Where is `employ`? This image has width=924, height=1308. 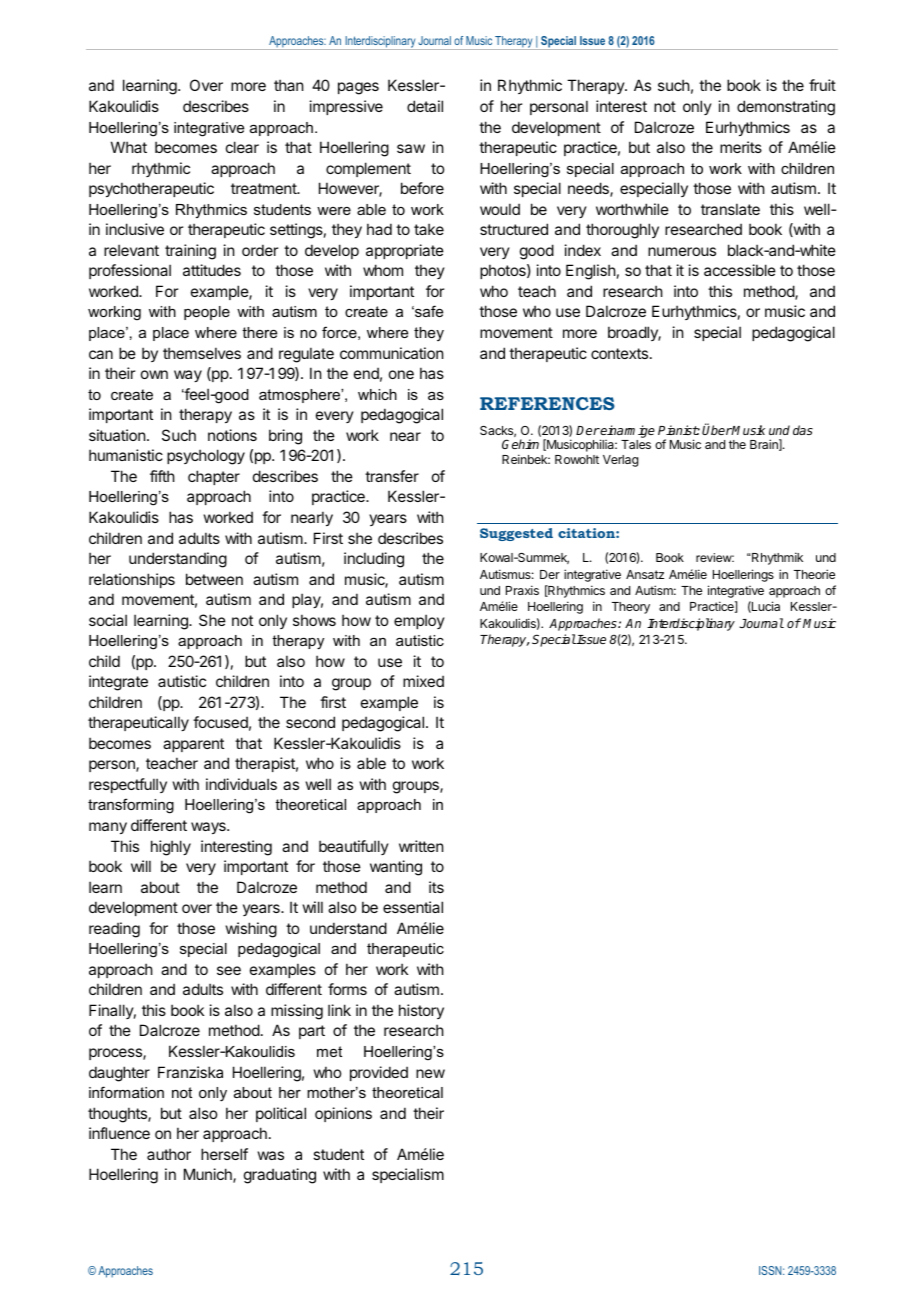
employ is located at coordinates (419, 621).
